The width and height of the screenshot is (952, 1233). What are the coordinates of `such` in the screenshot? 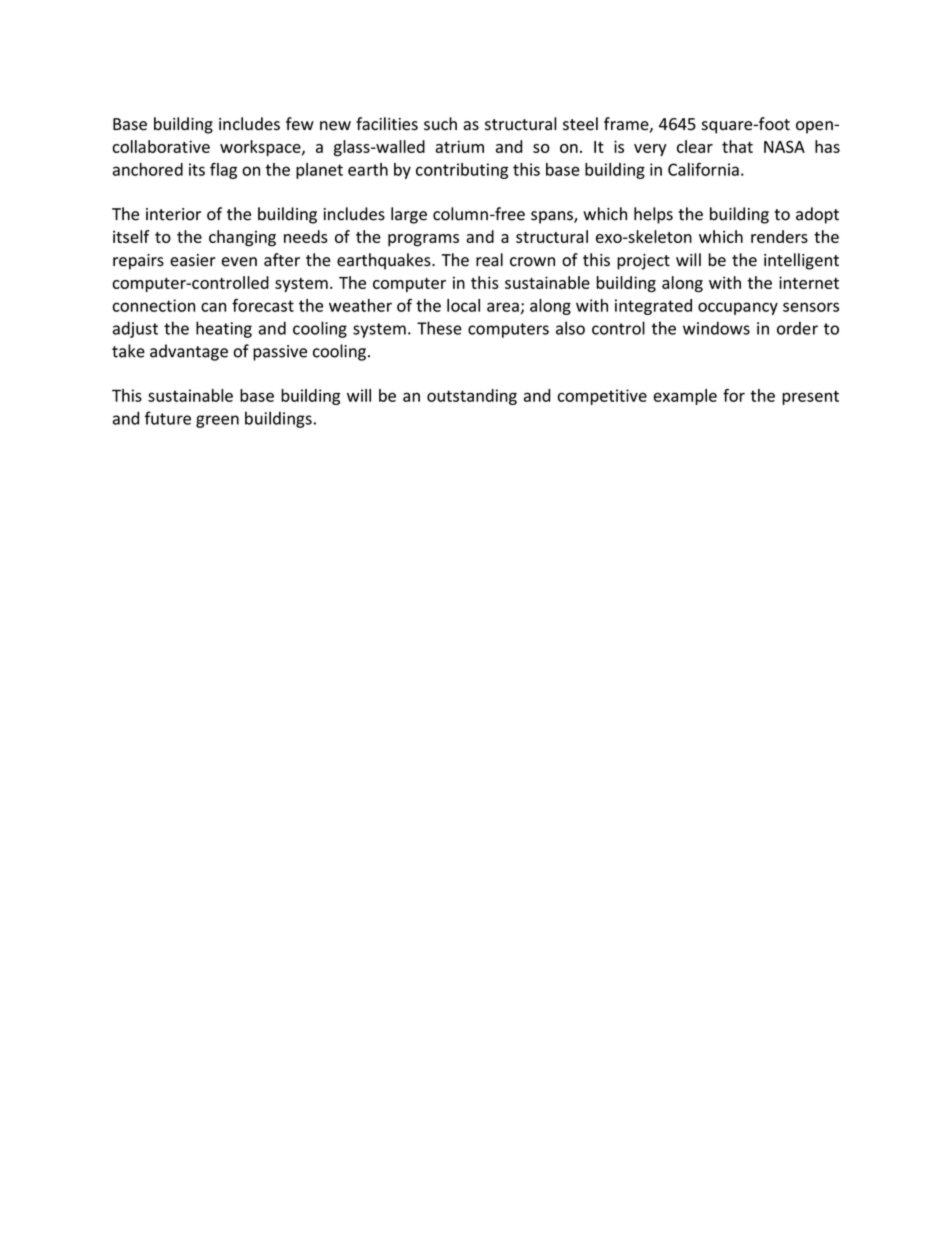 It's located at (440, 124).
